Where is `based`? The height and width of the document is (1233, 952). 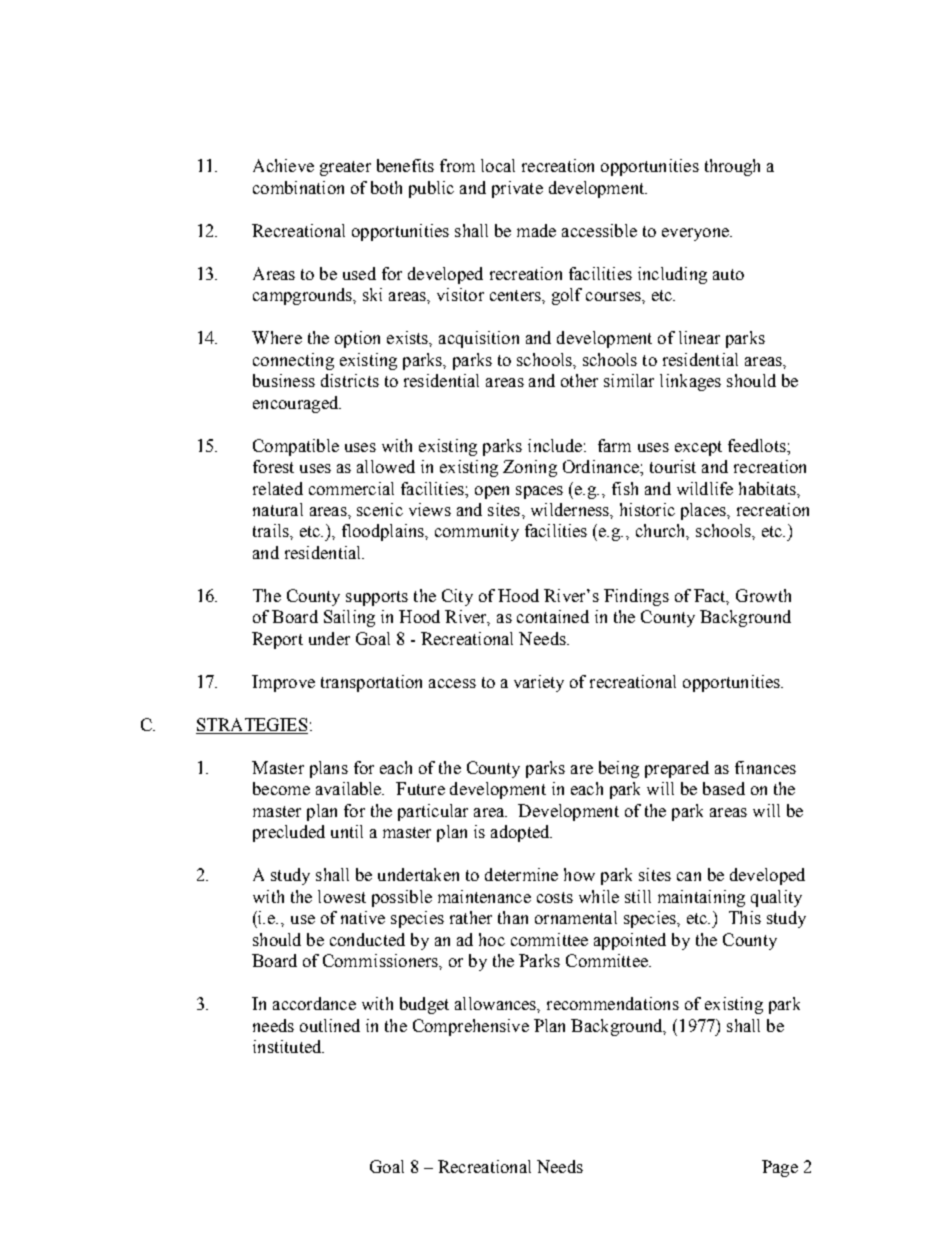
based is located at coordinates (724, 788).
